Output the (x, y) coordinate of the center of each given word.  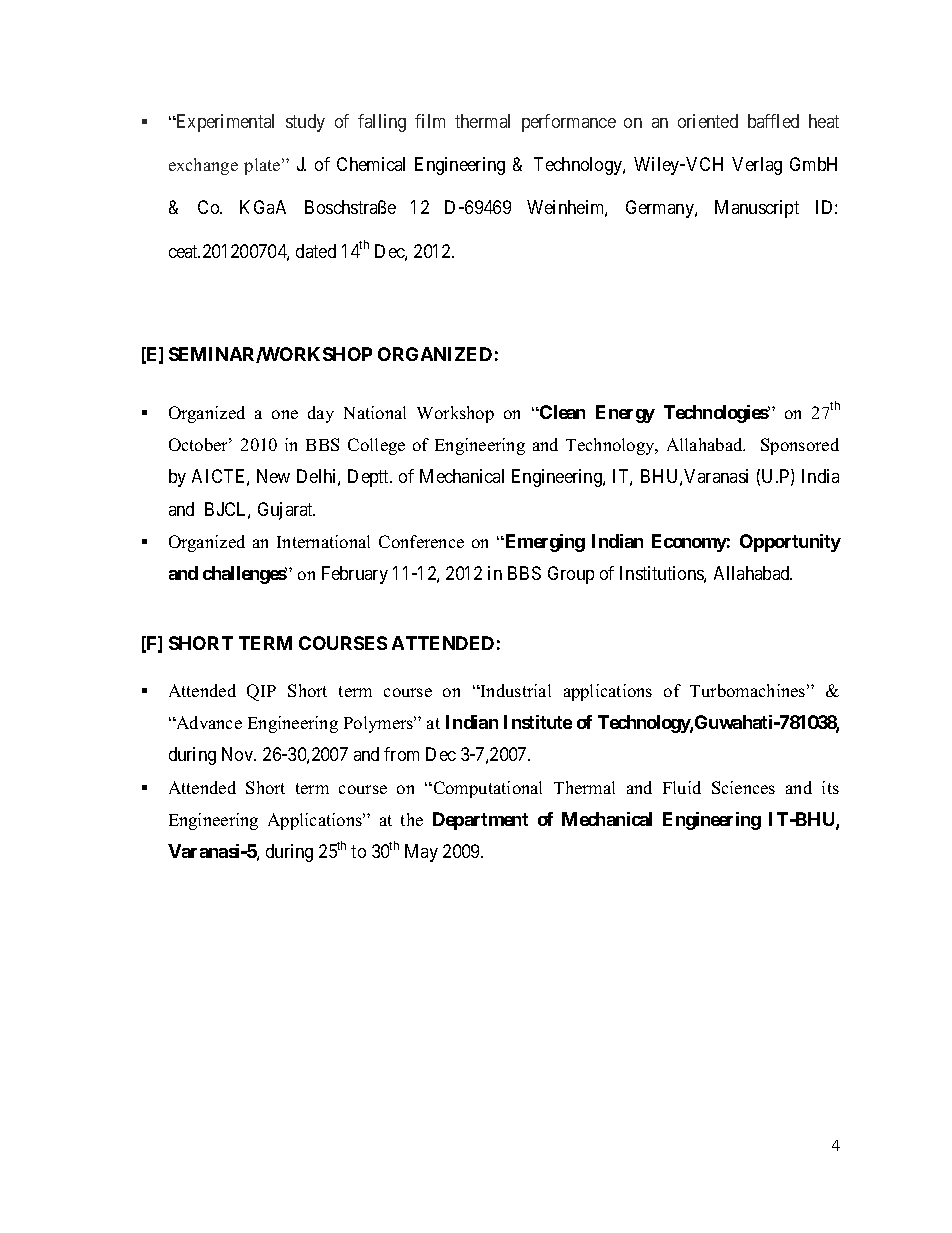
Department (480, 821)
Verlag (757, 166)
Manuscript (757, 209)
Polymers (380, 724)
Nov (238, 754)
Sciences (743, 787)
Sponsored (800, 446)
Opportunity (790, 543)
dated (316, 251)
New (273, 476)
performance (569, 123)
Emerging (544, 543)
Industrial (515, 690)
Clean (561, 412)
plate (263, 166)
